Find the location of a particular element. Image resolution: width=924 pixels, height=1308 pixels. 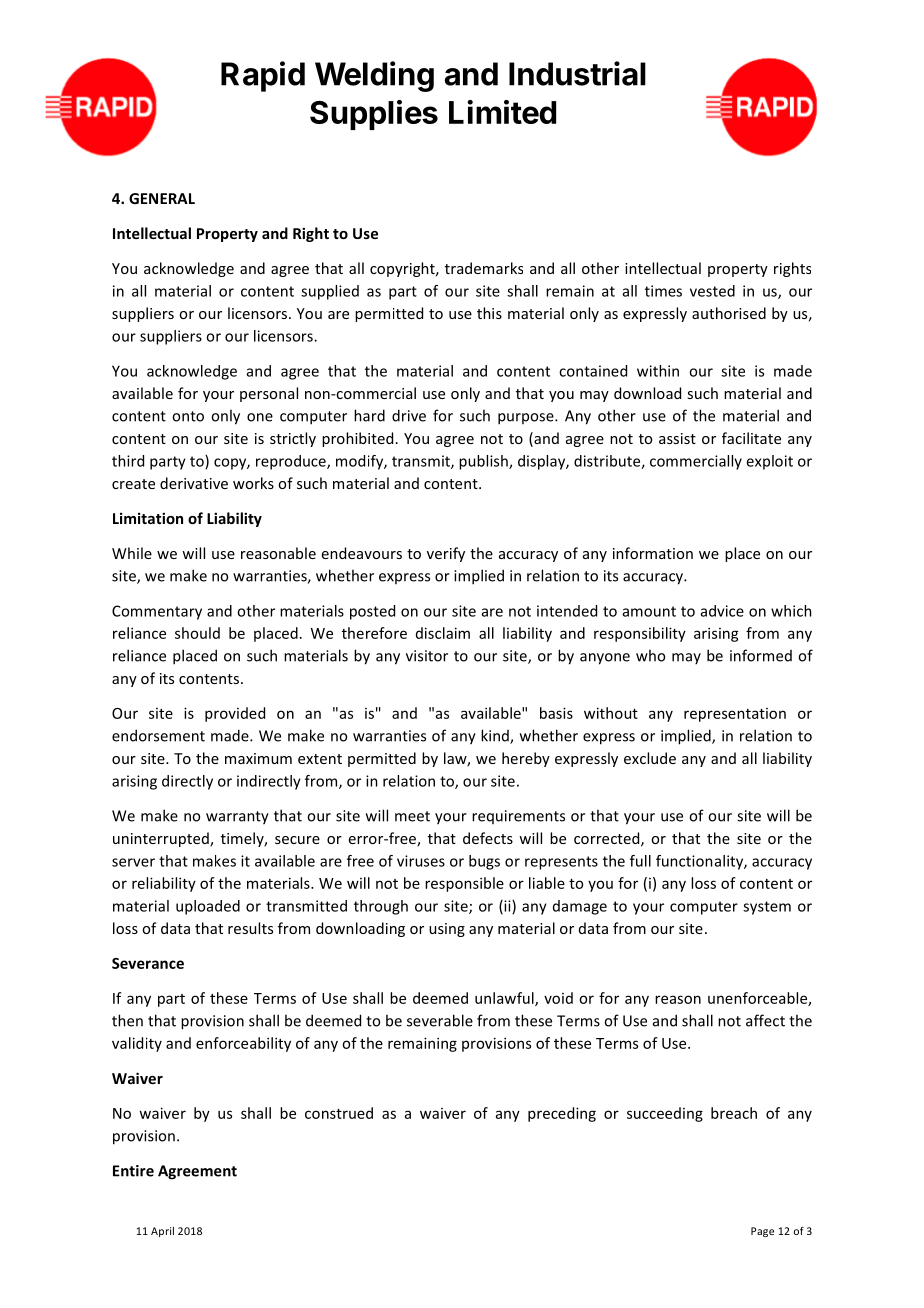

Industrial is located at coordinates (577, 73).
